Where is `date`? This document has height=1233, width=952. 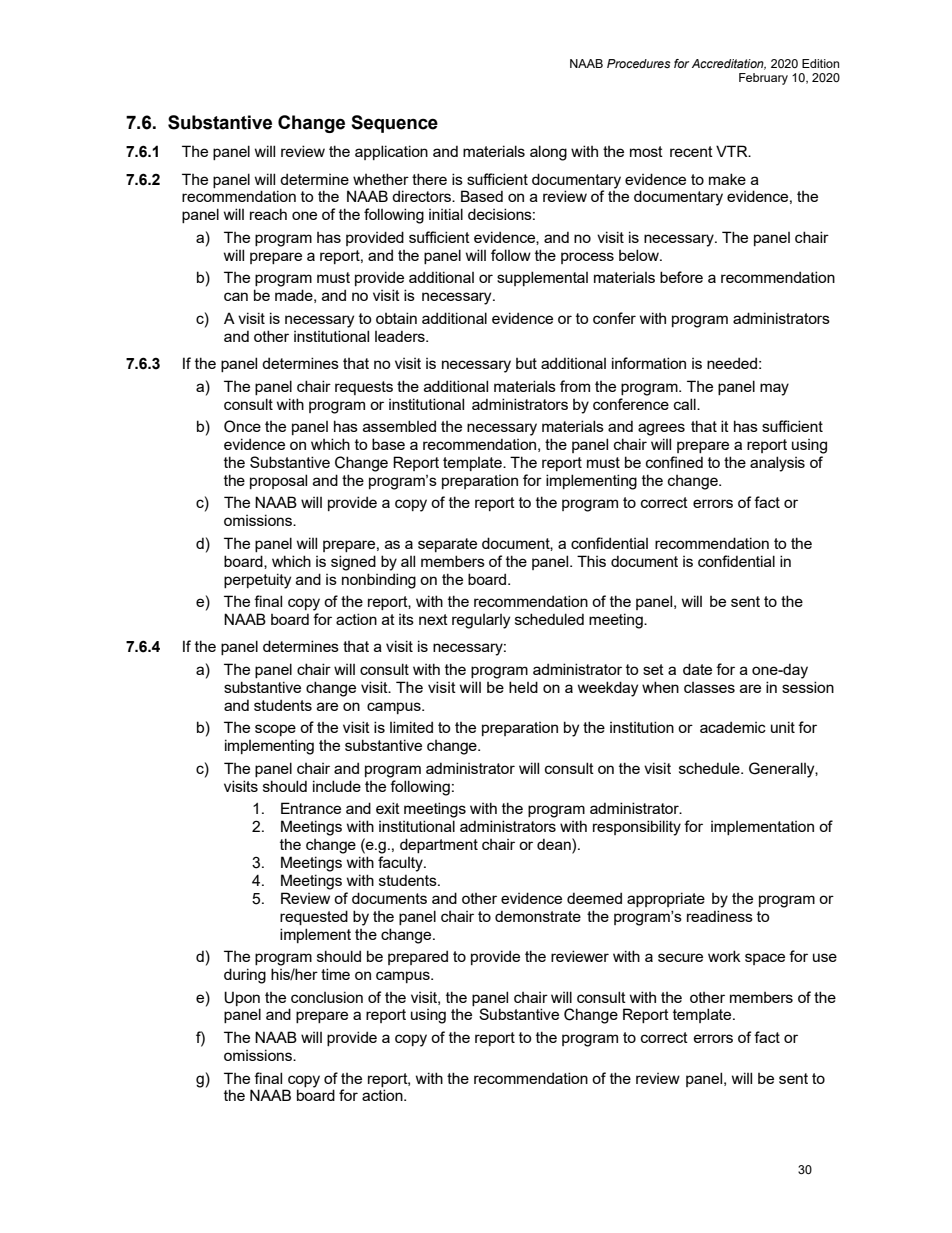 date is located at coordinates (697, 669).
